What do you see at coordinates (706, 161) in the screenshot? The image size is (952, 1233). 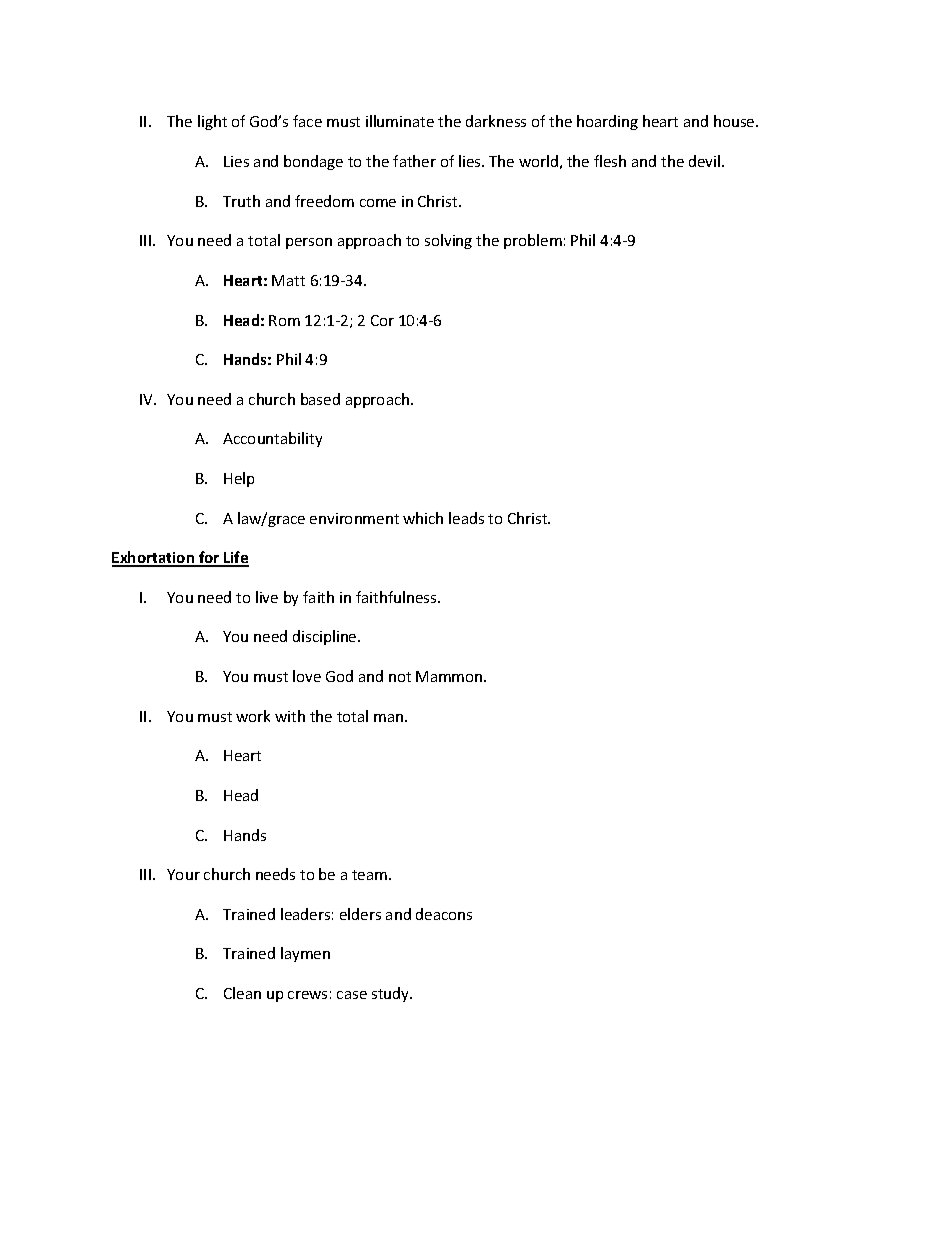 I see `devil` at bounding box center [706, 161].
